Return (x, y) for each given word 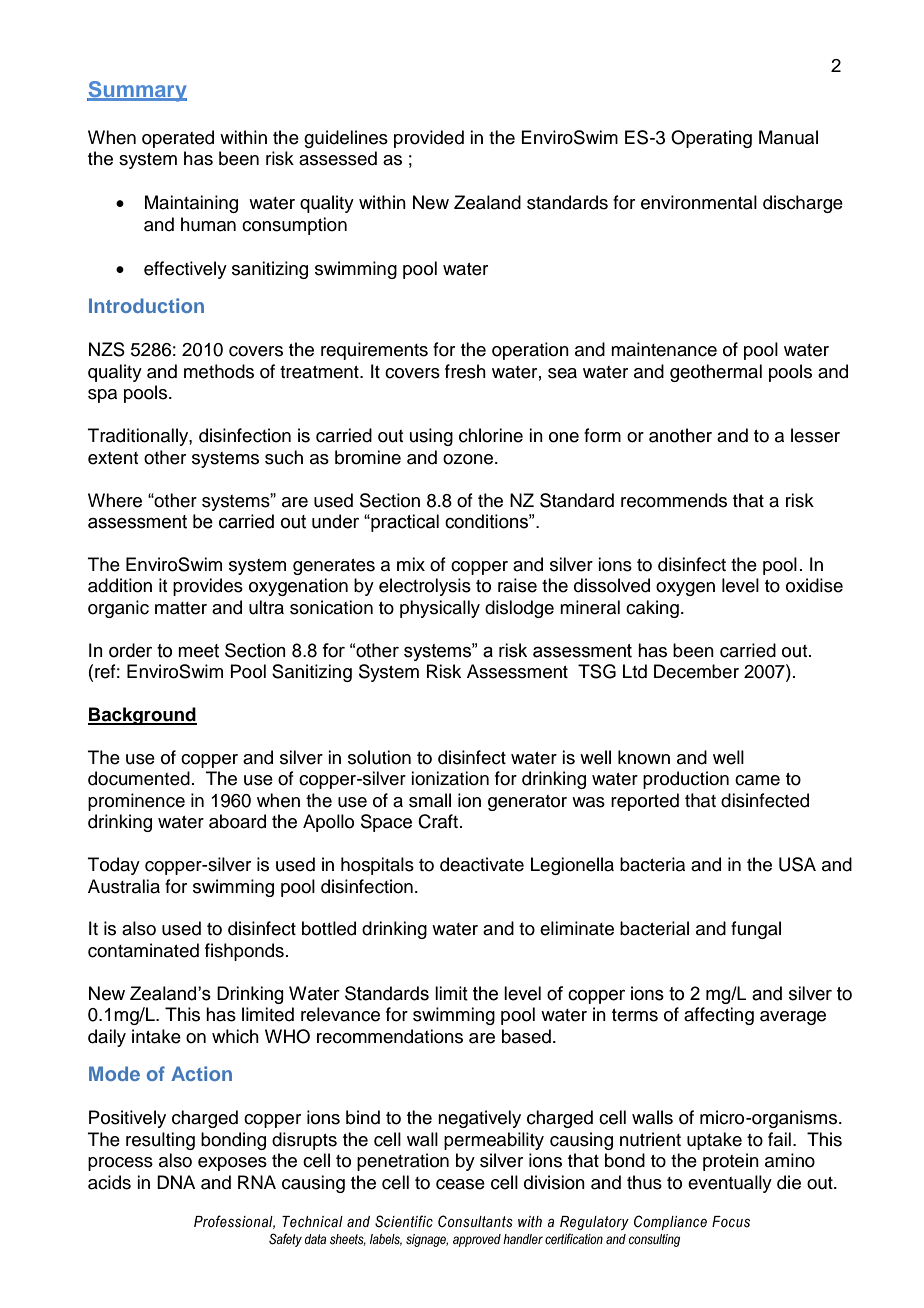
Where (115, 500)
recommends (674, 500)
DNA (176, 1182)
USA (797, 864)
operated (178, 139)
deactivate (482, 864)
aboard (237, 821)
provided (429, 139)
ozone (469, 459)
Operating (711, 139)
